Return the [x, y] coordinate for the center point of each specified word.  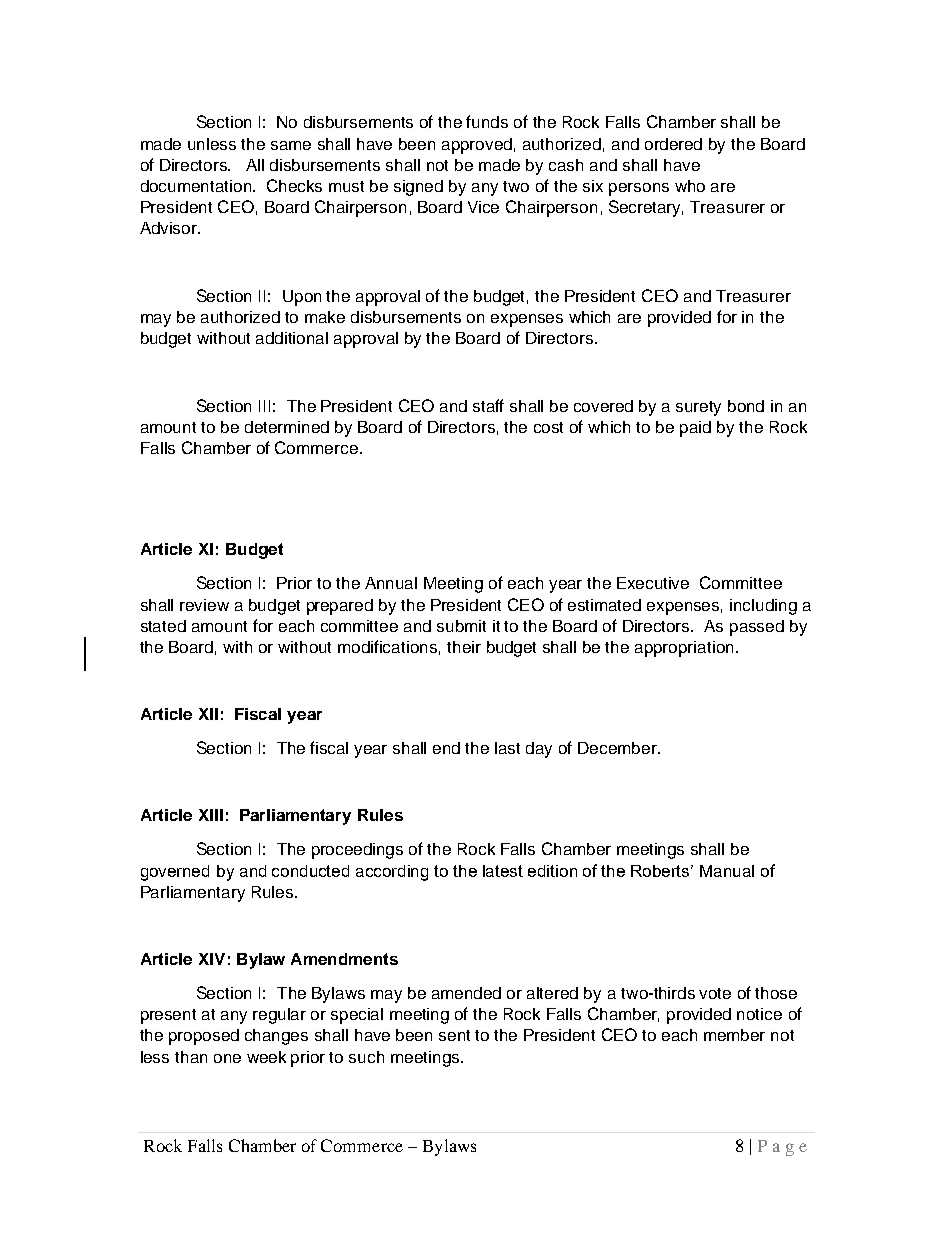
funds [487, 121]
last [507, 748]
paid [695, 429]
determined [287, 427]
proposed [204, 1037]
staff [488, 405]
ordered [673, 144]
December [618, 748]
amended [466, 993]
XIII [211, 815]
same [291, 145]
